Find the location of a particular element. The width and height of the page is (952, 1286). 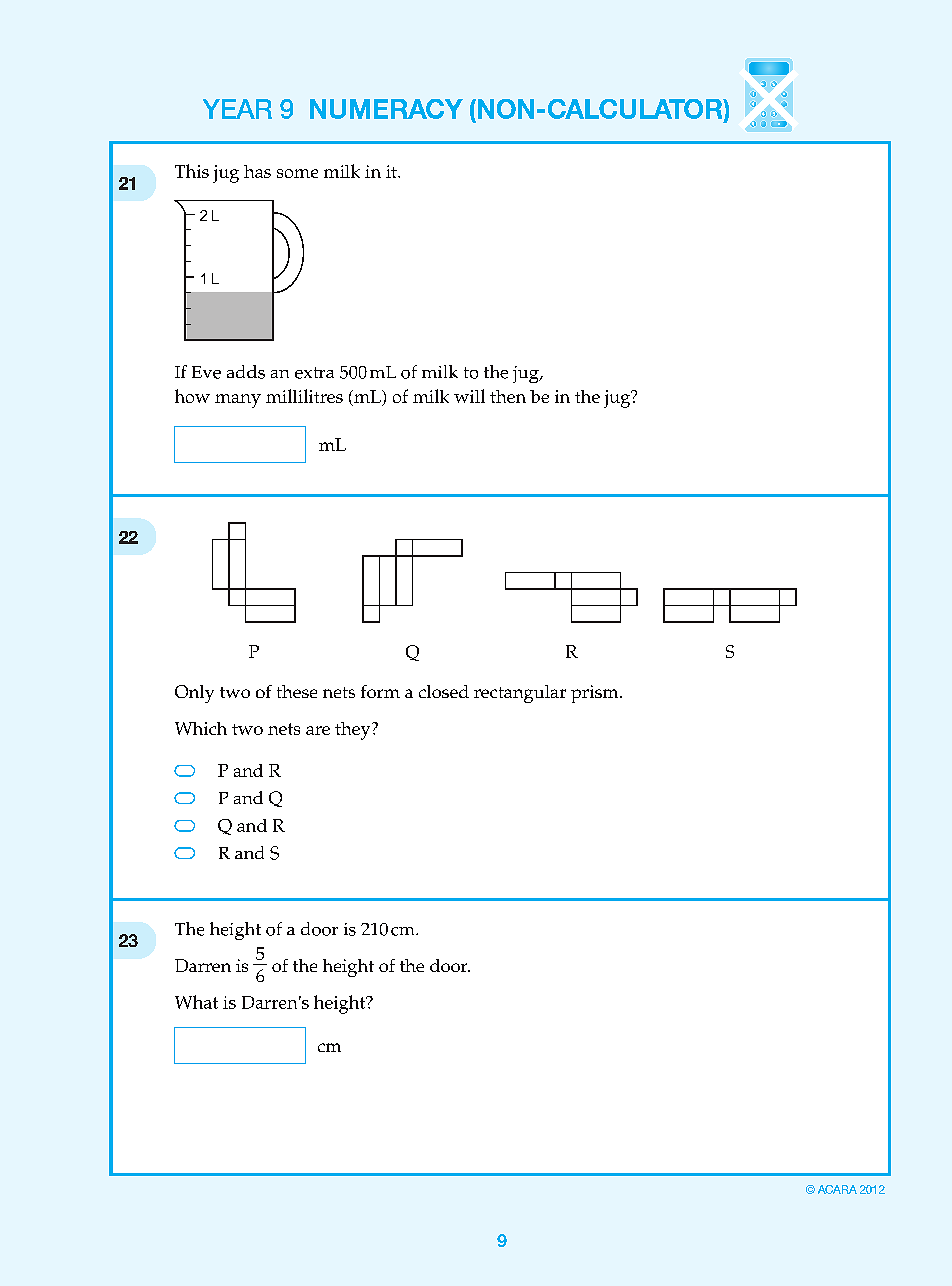

rectangular is located at coordinates (520, 694).
